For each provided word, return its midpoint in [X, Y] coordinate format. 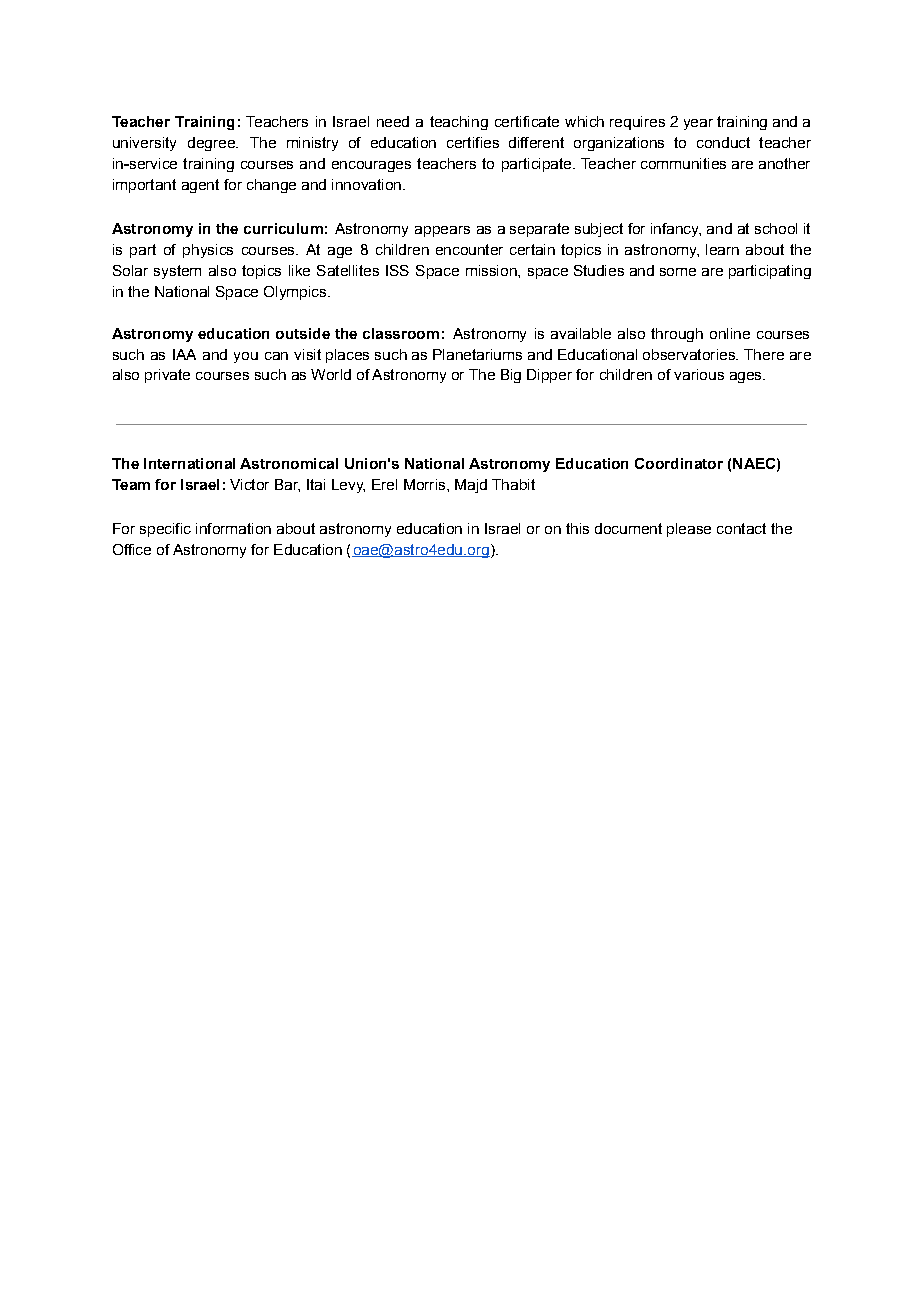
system [177, 272]
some [678, 272]
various [699, 374]
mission [492, 270]
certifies [473, 142]
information [233, 528]
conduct [723, 142]
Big [511, 376]
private [167, 376]
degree [212, 144]
